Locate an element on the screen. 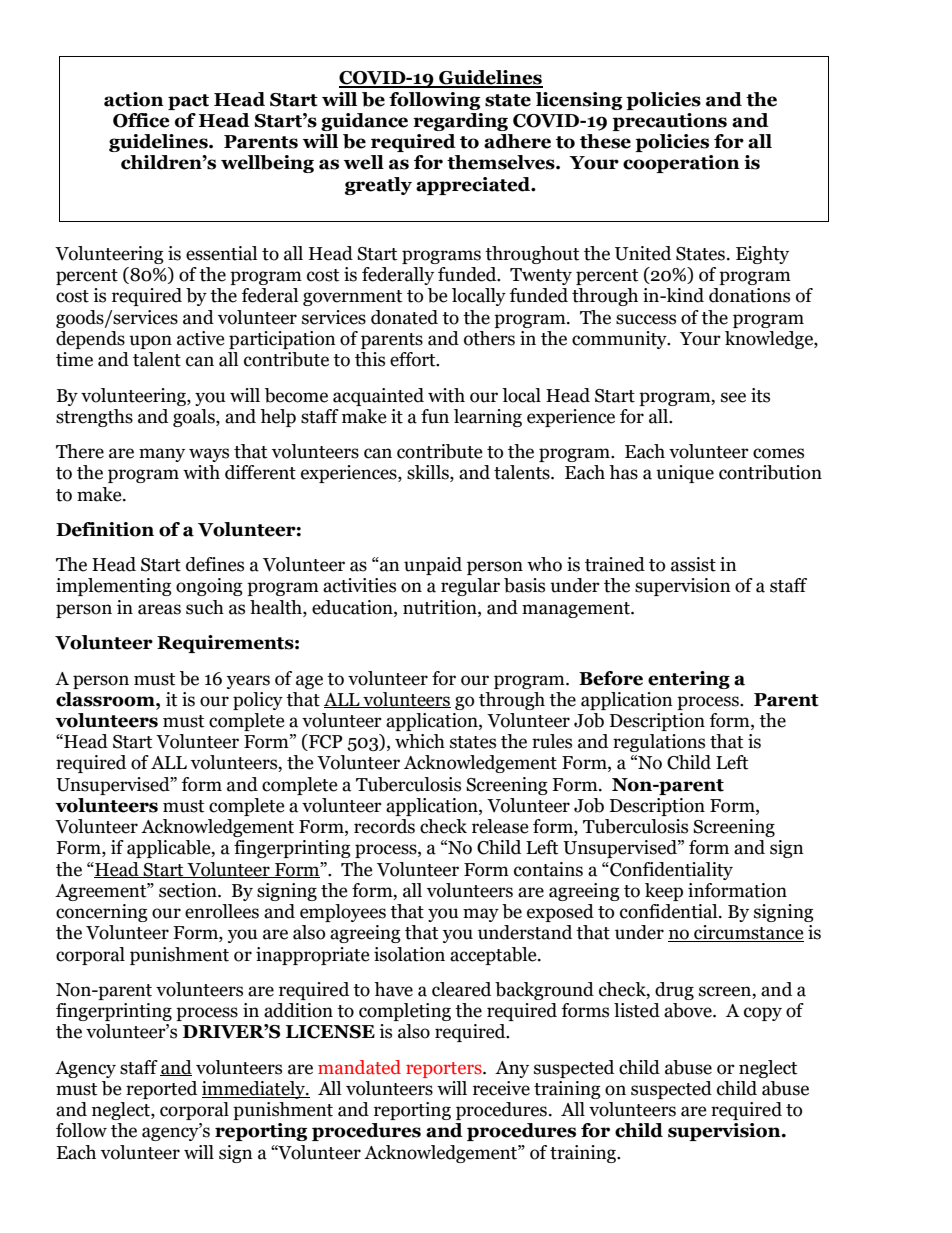 Image resolution: width=952 pixels, height=1233 pixels. policy is located at coordinates (258, 701).
